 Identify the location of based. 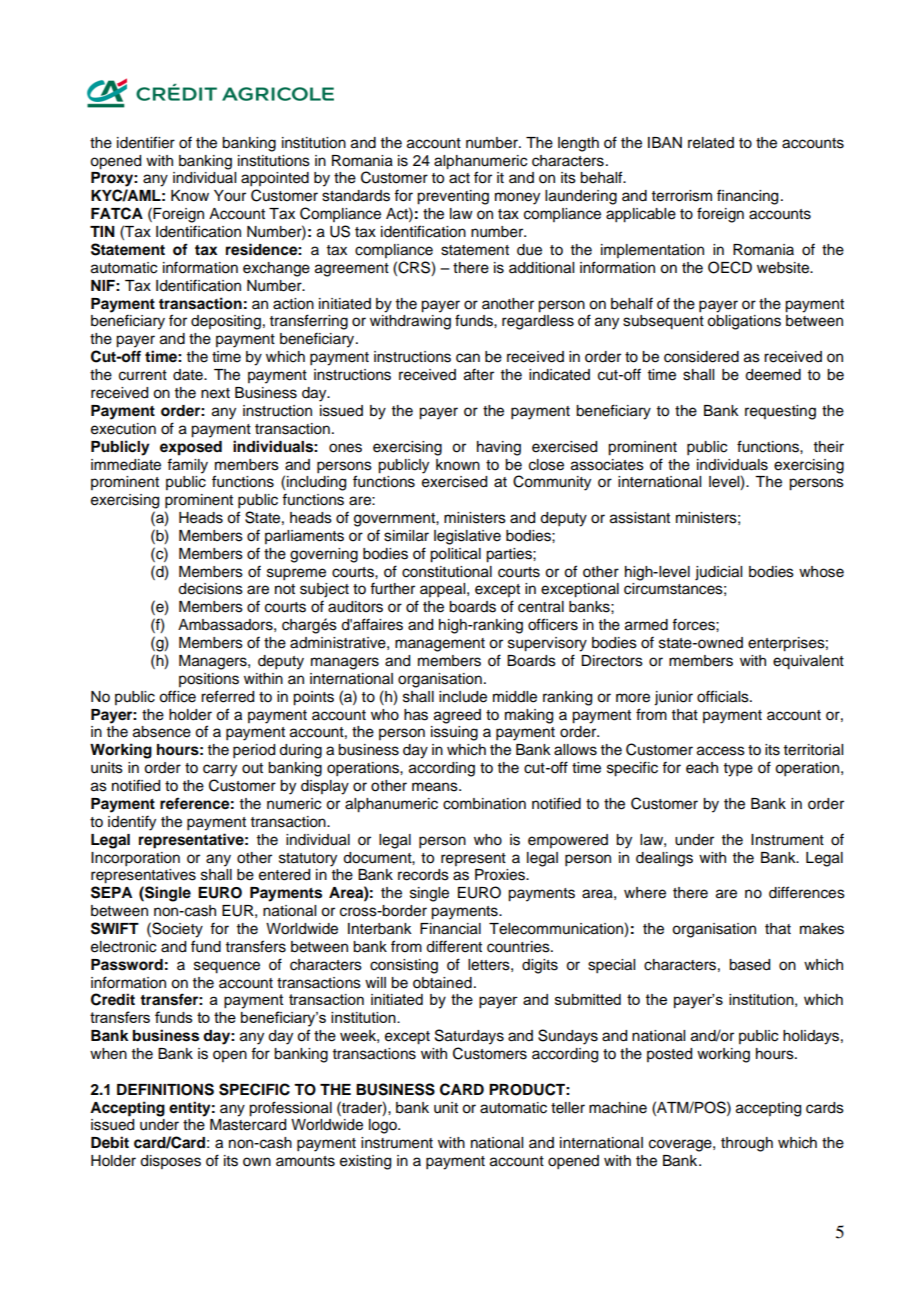
(749, 965).
